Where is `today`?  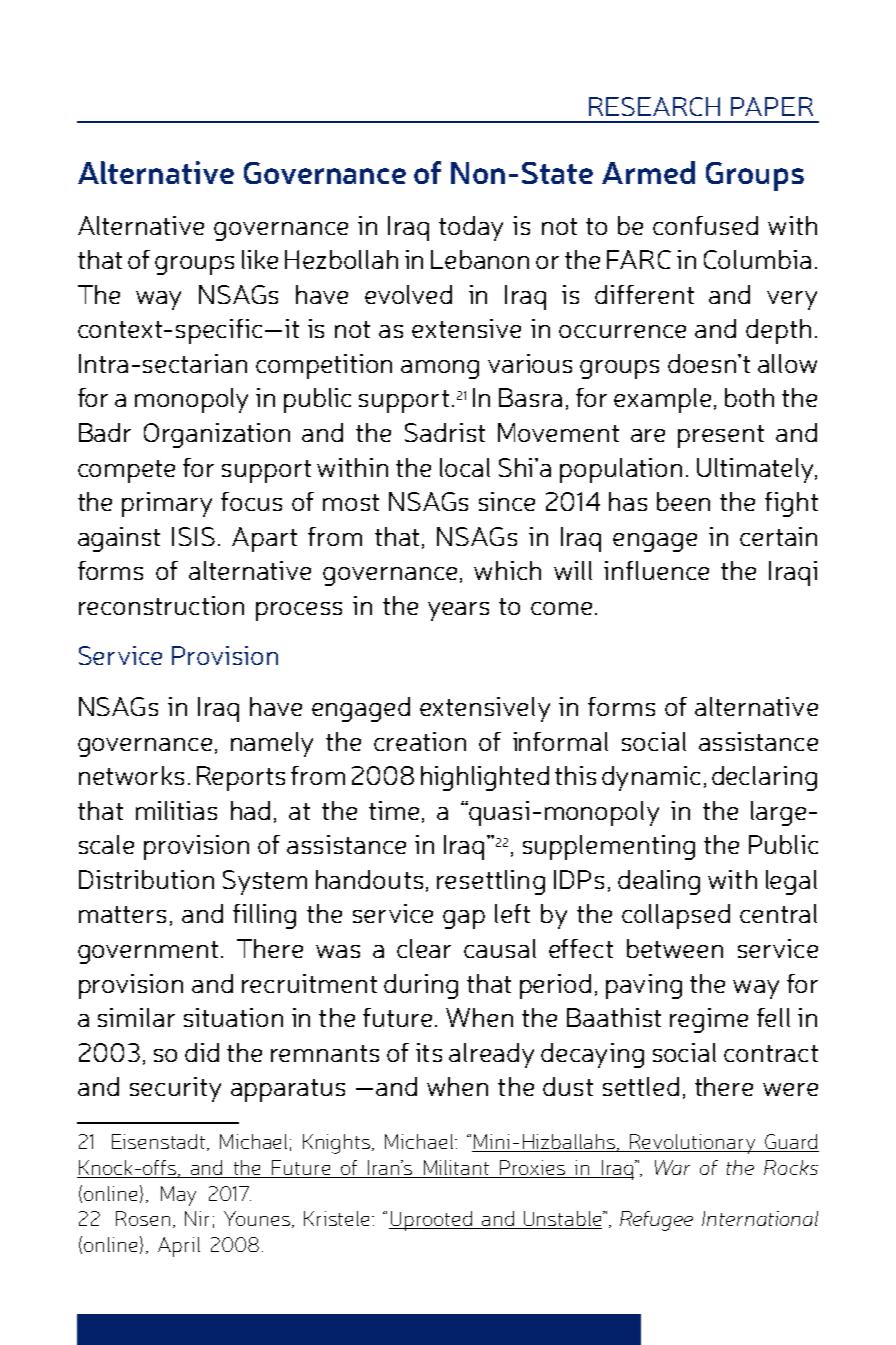 today is located at coordinates (471, 228).
